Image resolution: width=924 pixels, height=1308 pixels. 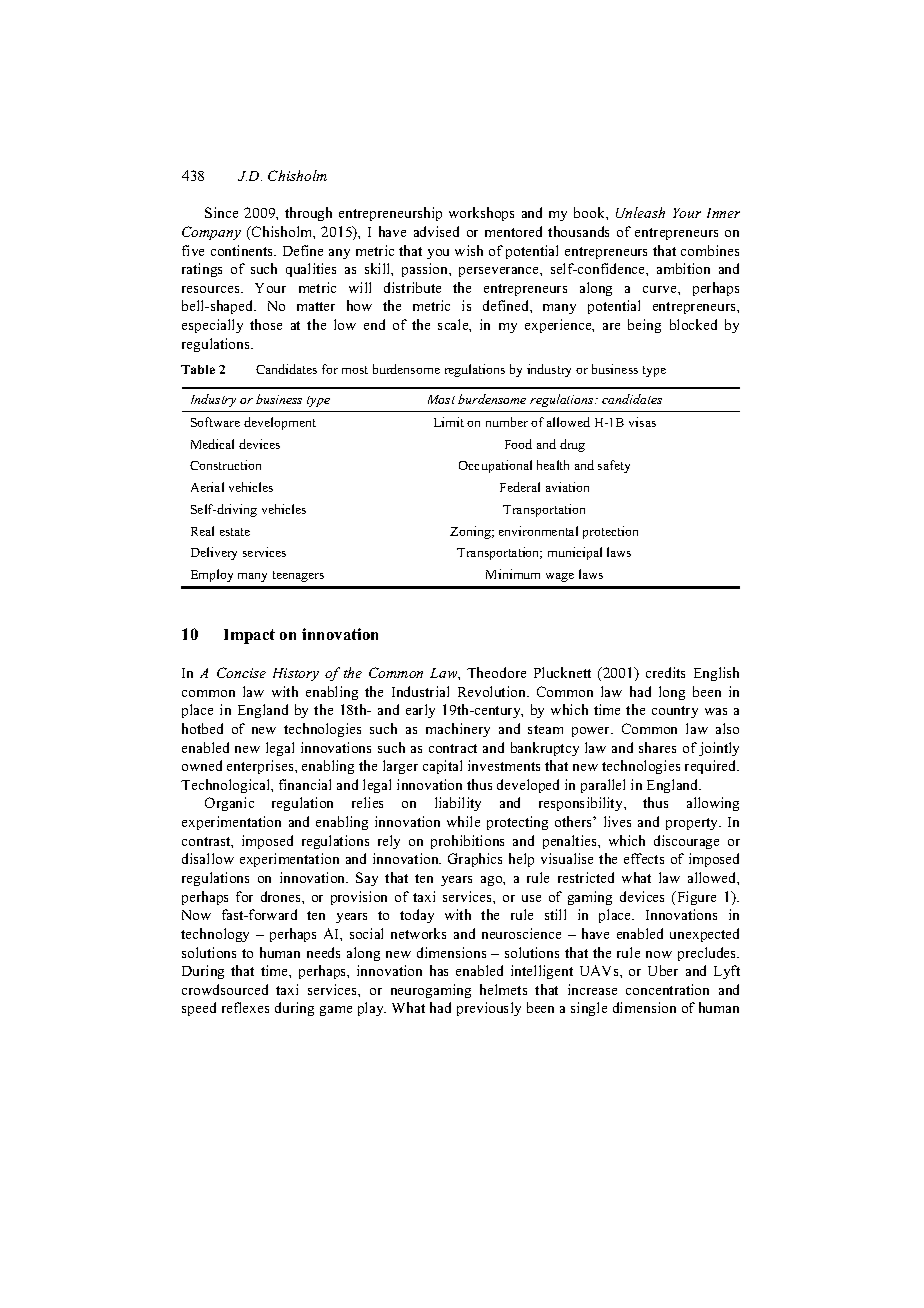 What do you see at coordinates (439, 970) in the page?
I see `has` at bounding box center [439, 970].
